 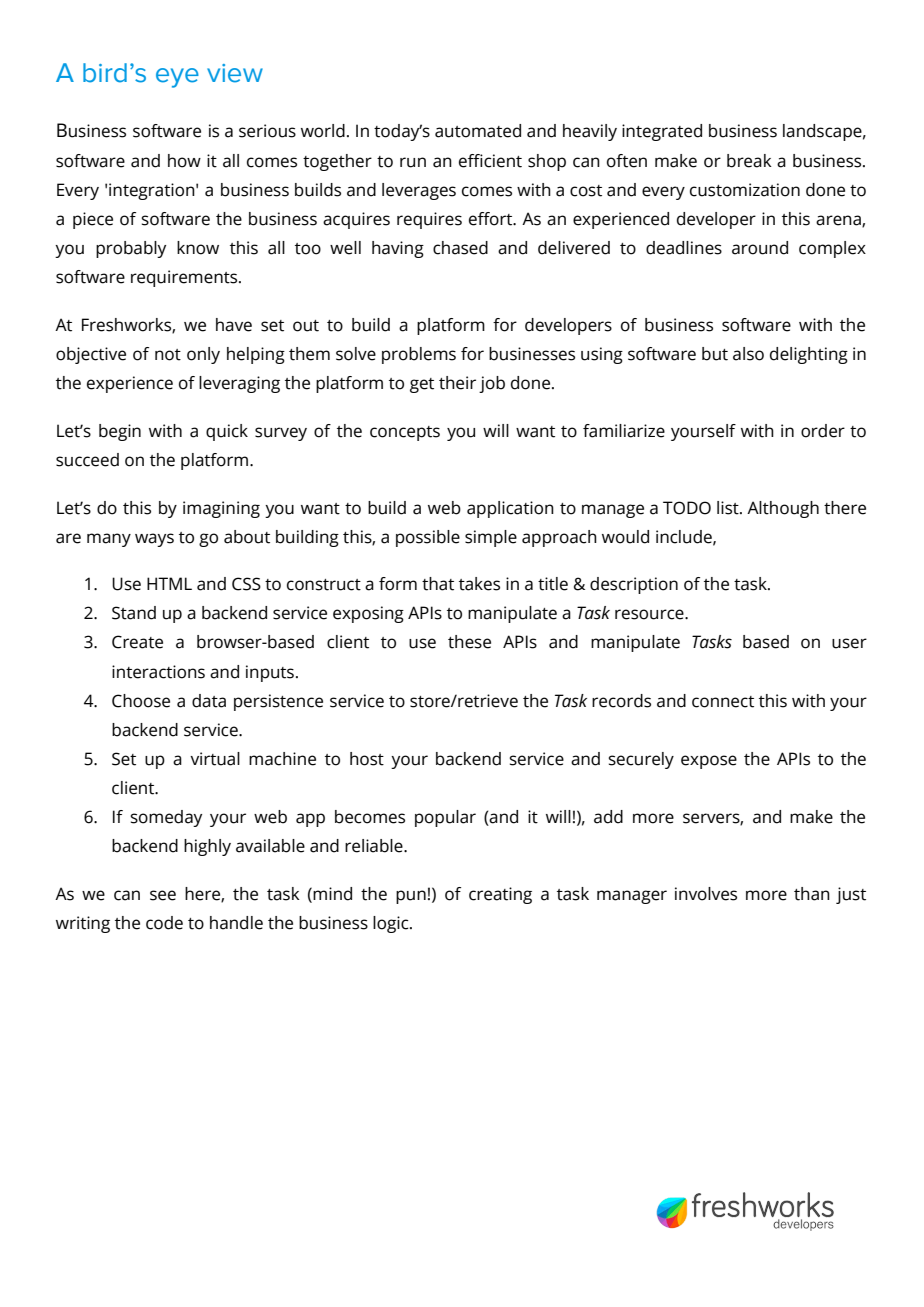 I want to click on imagining, so click(x=221, y=509).
